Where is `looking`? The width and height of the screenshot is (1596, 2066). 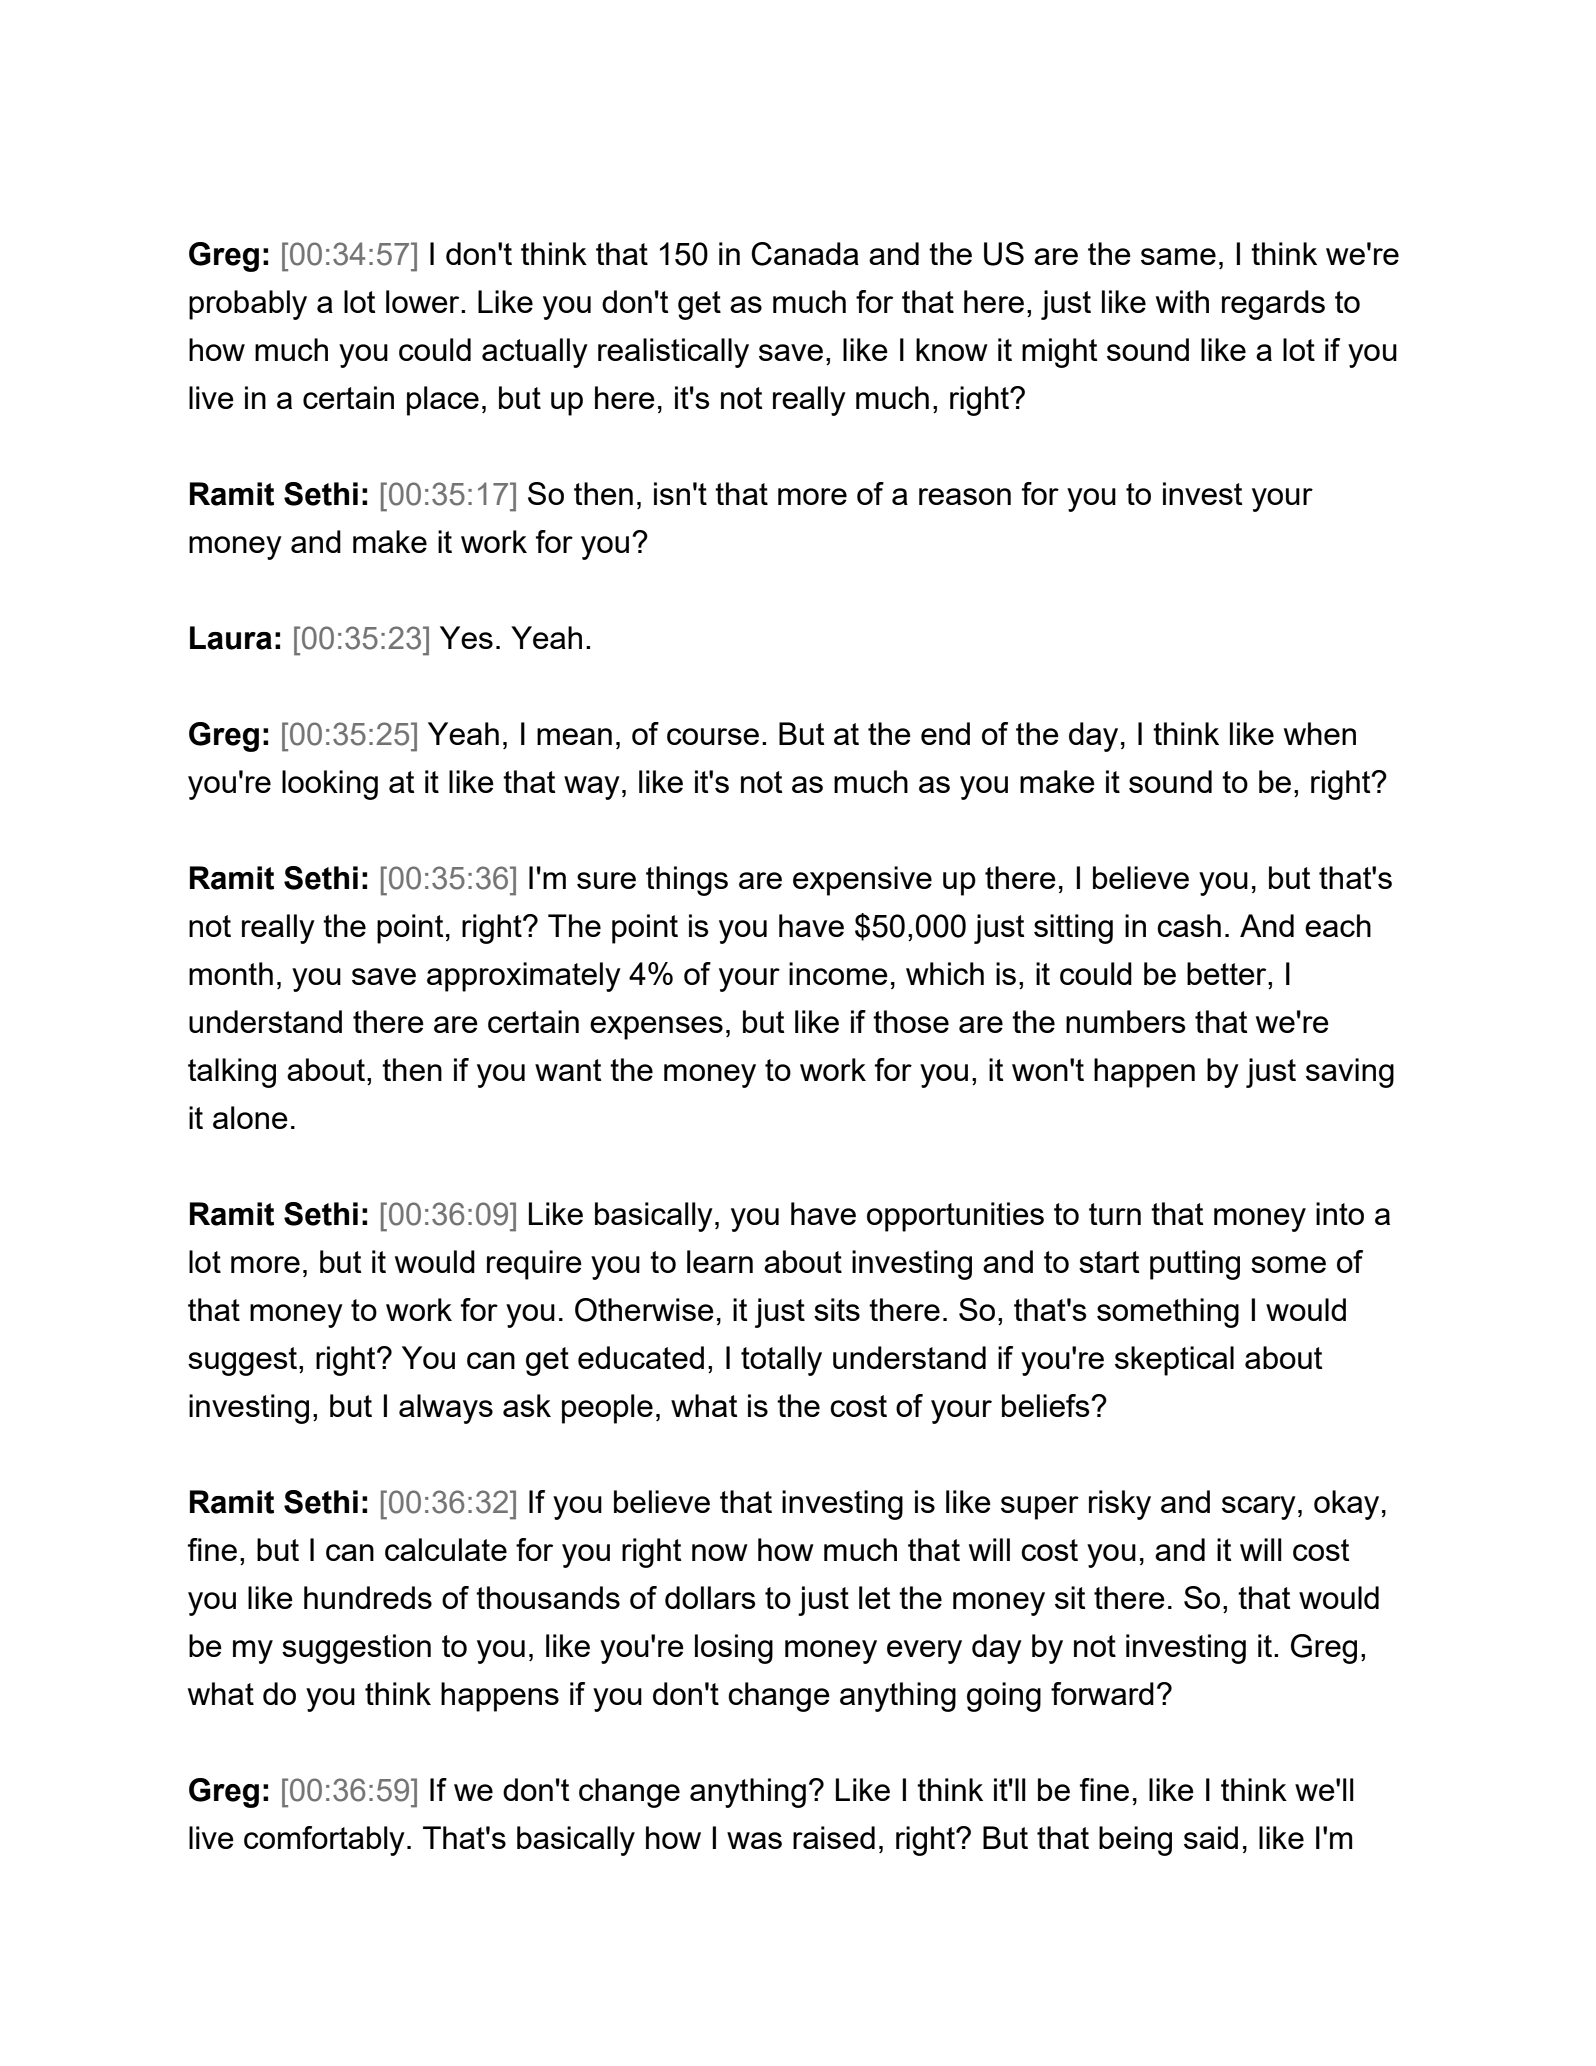
looking is located at coordinates (330, 785).
